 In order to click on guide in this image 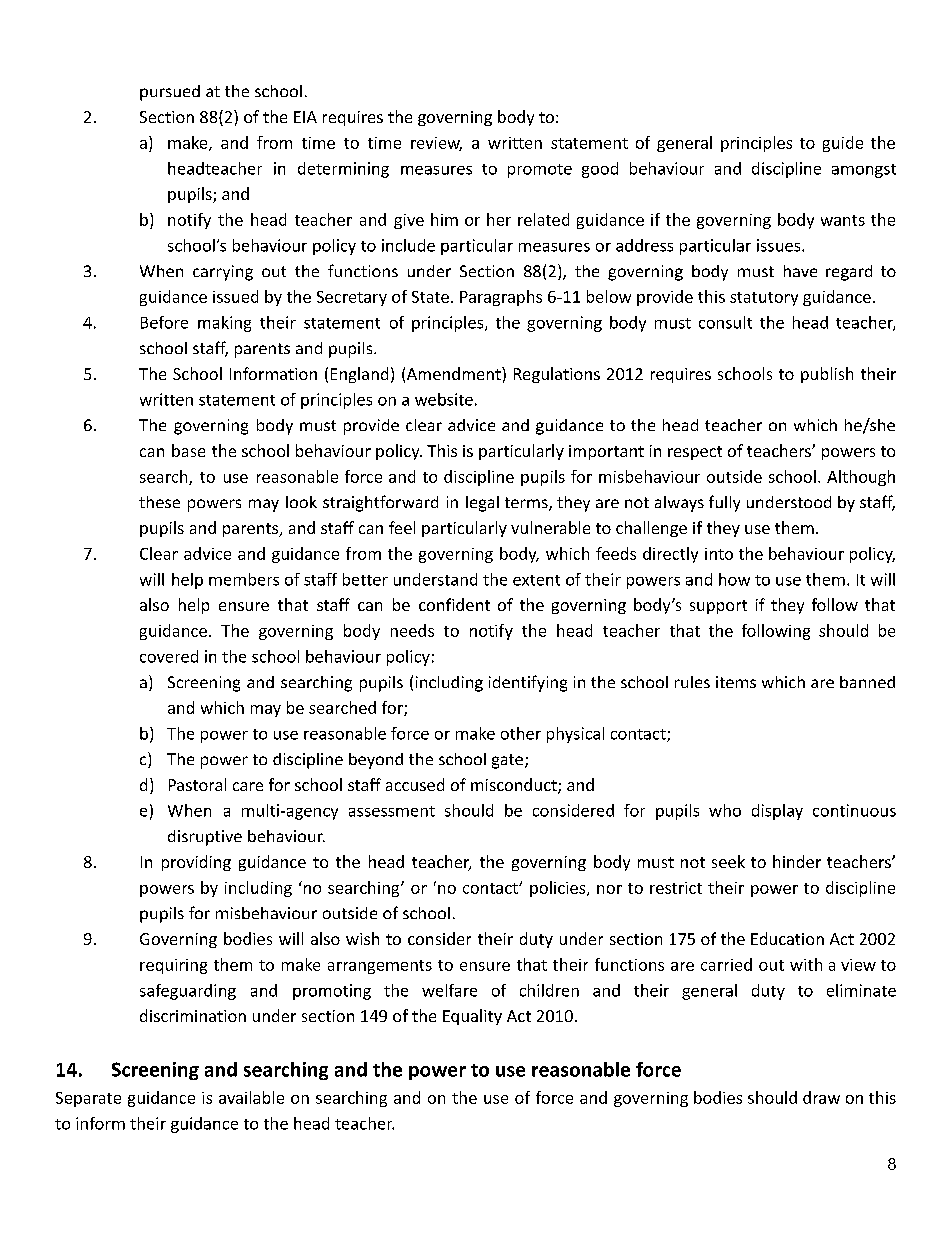, I will do `click(843, 144)`.
